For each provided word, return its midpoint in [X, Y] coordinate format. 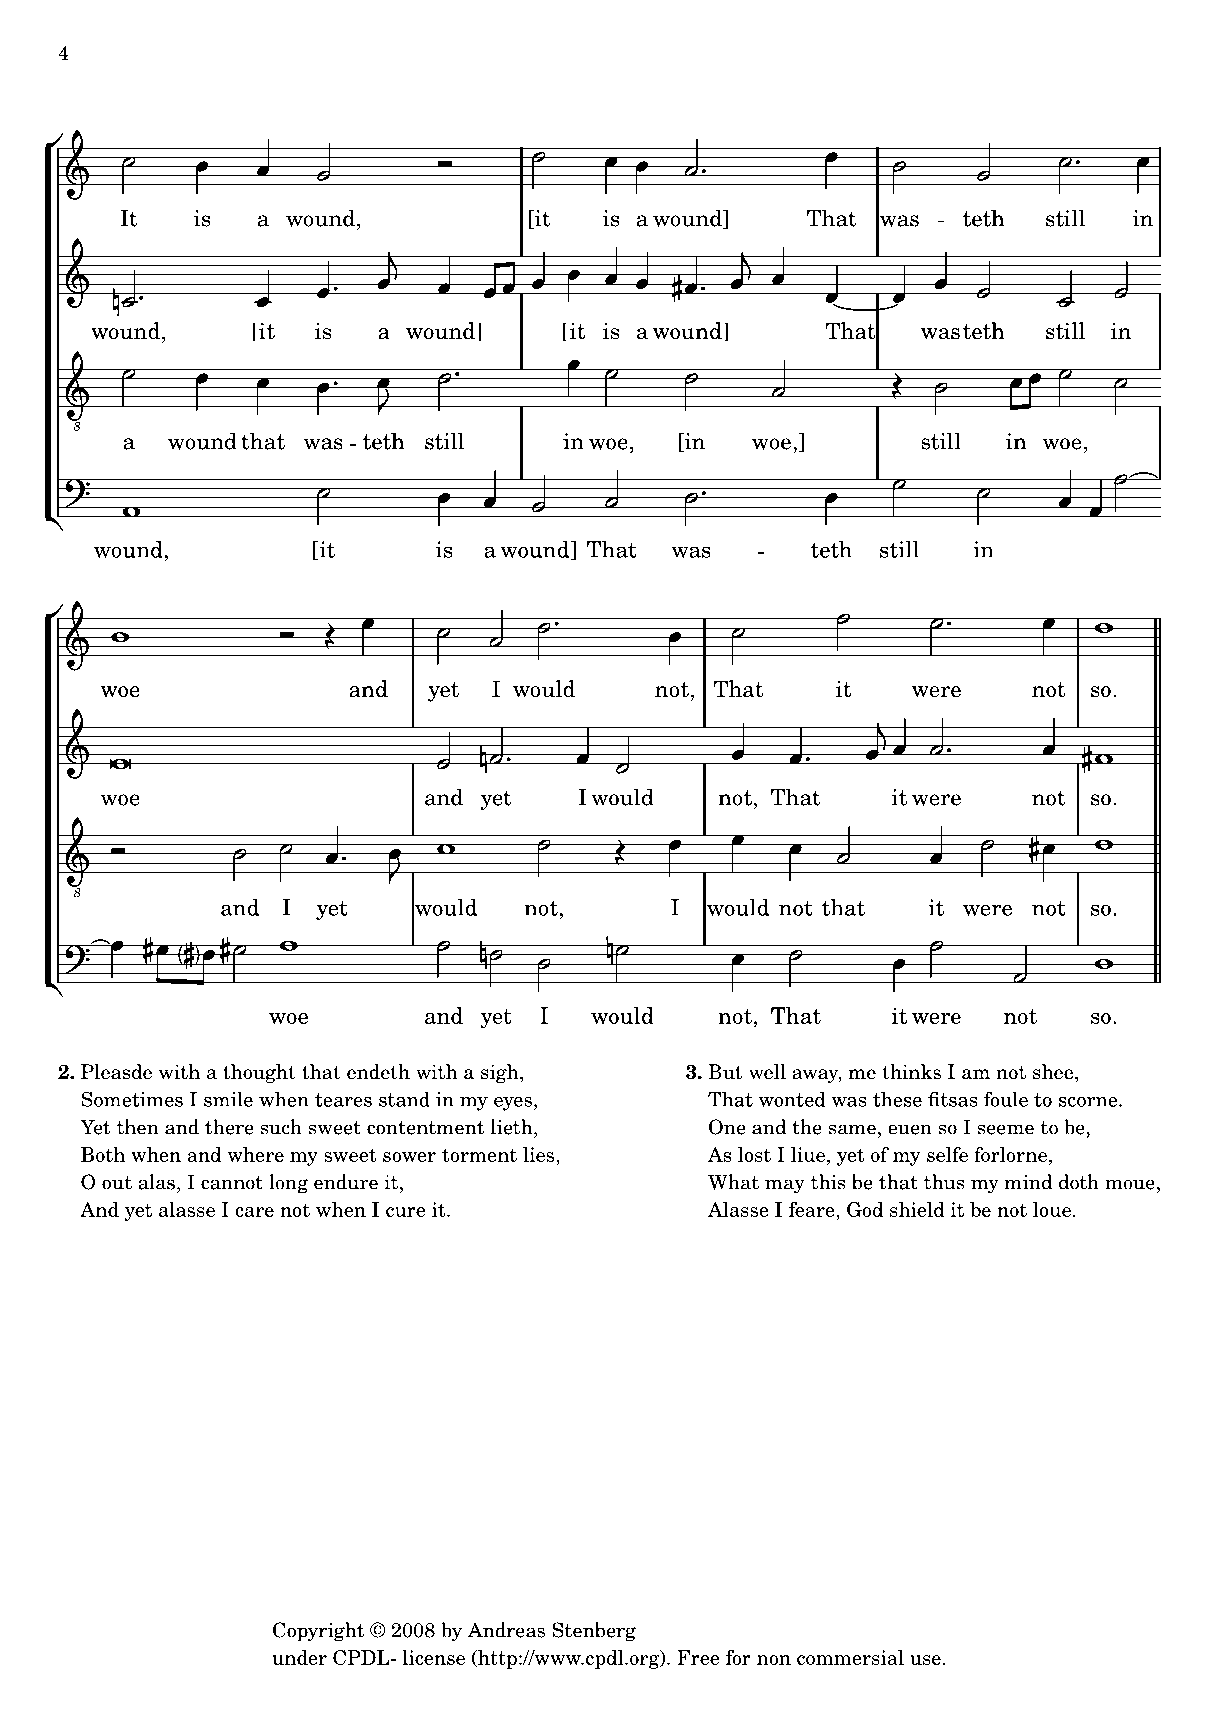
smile [228, 1099]
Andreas [506, 1630]
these [897, 1099]
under [299, 1657]
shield [917, 1209]
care [254, 1212]
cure [405, 1212]
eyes [513, 1104]
